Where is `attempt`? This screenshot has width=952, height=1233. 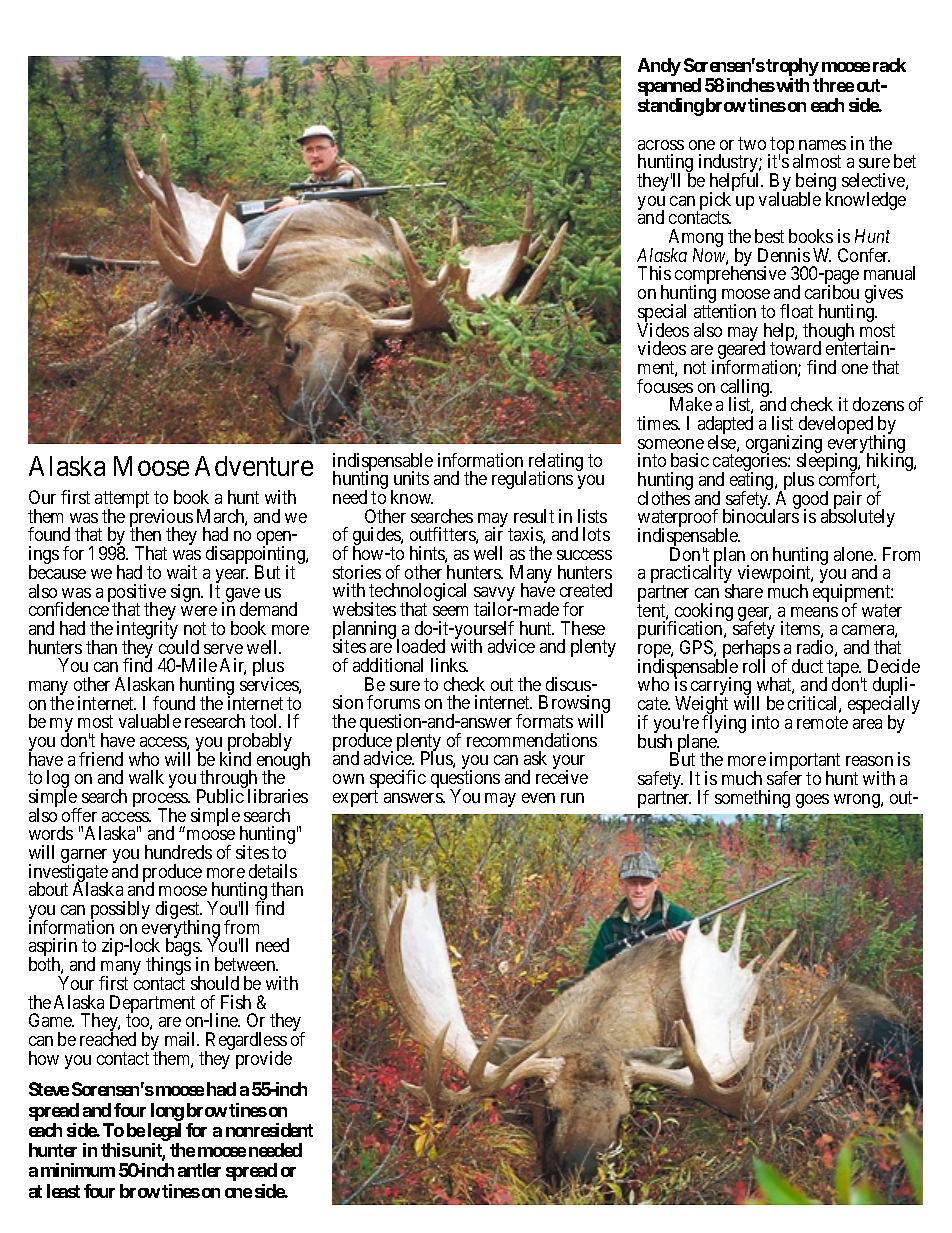
attempt is located at coordinates (122, 501).
